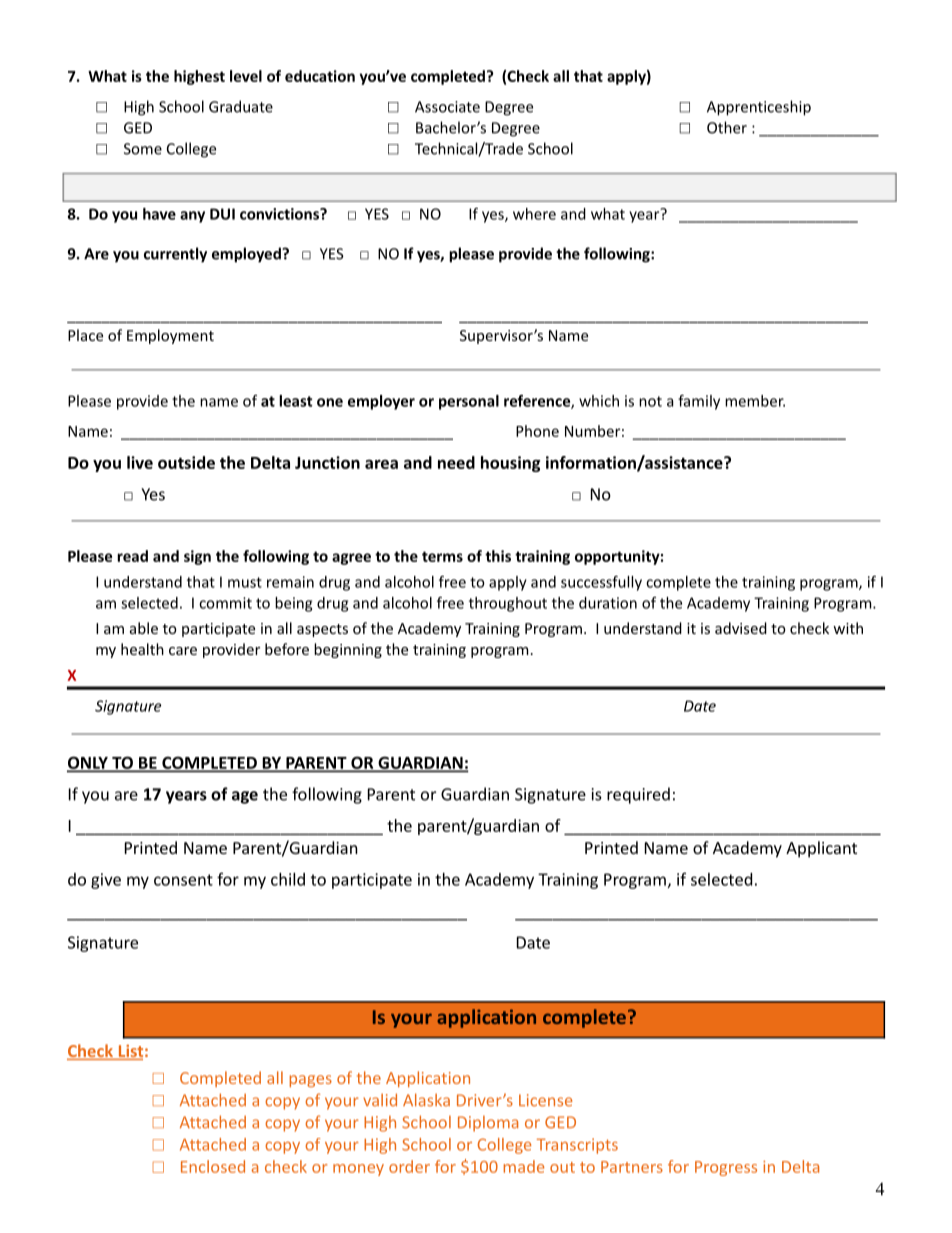 Image resolution: width=952 pixels, height=1233 pixels. What do you see at coordinates (447, 107) in the screenshot?
I see `Associate` at bounding box center [447, 107].
